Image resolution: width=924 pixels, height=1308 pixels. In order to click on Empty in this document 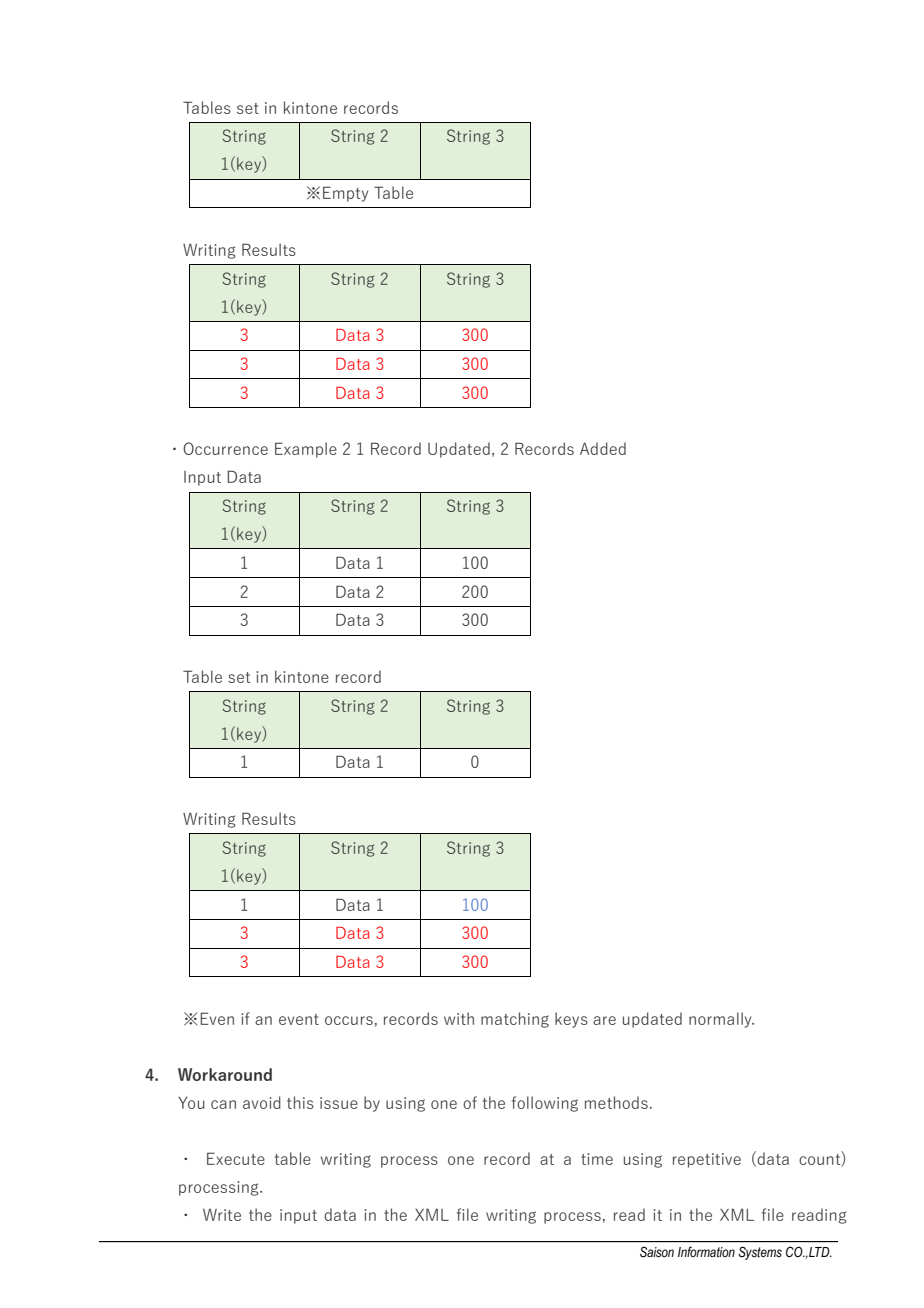, I will do `click(345, 194)`.
